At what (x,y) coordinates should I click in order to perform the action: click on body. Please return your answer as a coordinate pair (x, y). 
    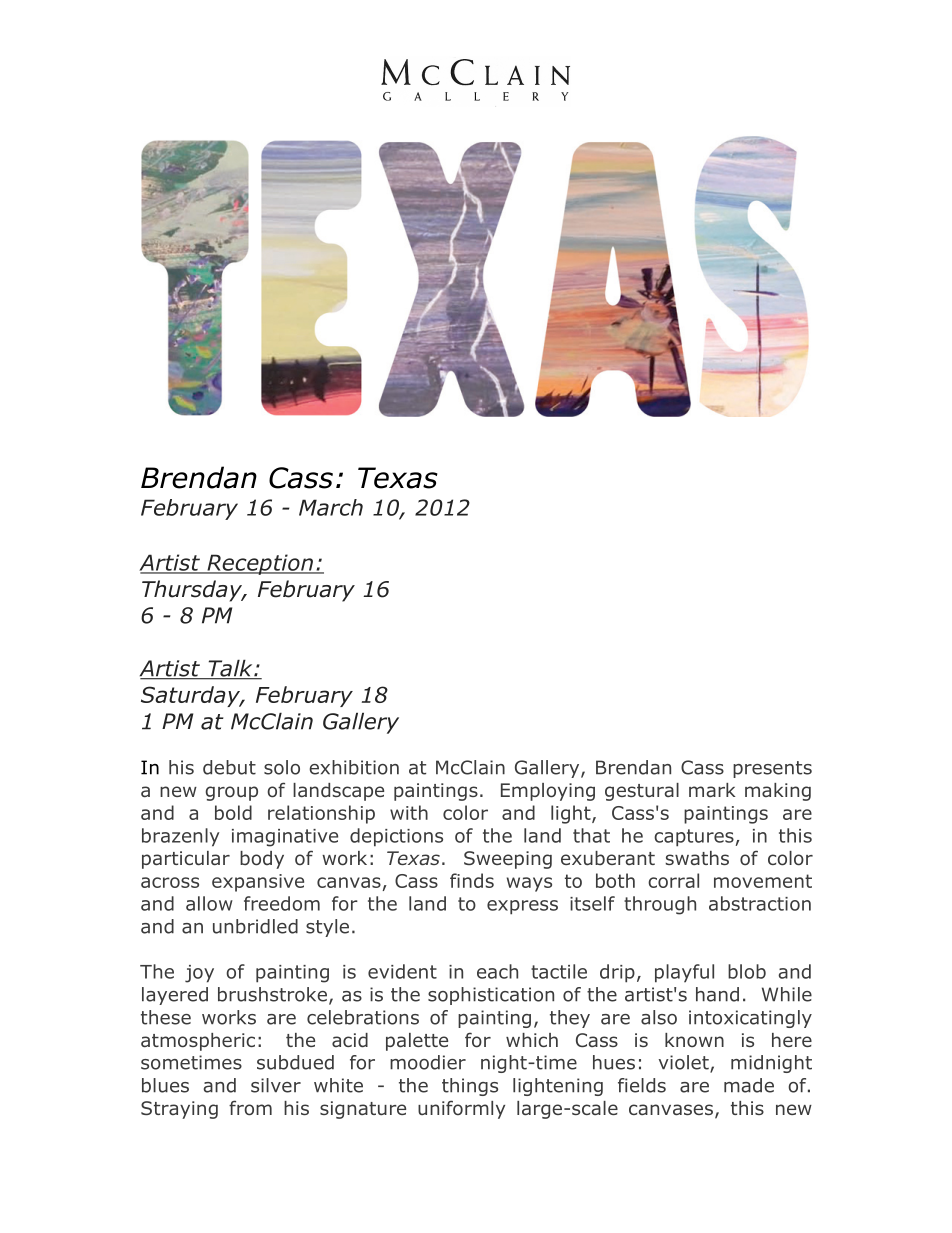
    Looking at the image, I should click on (262, 860).
